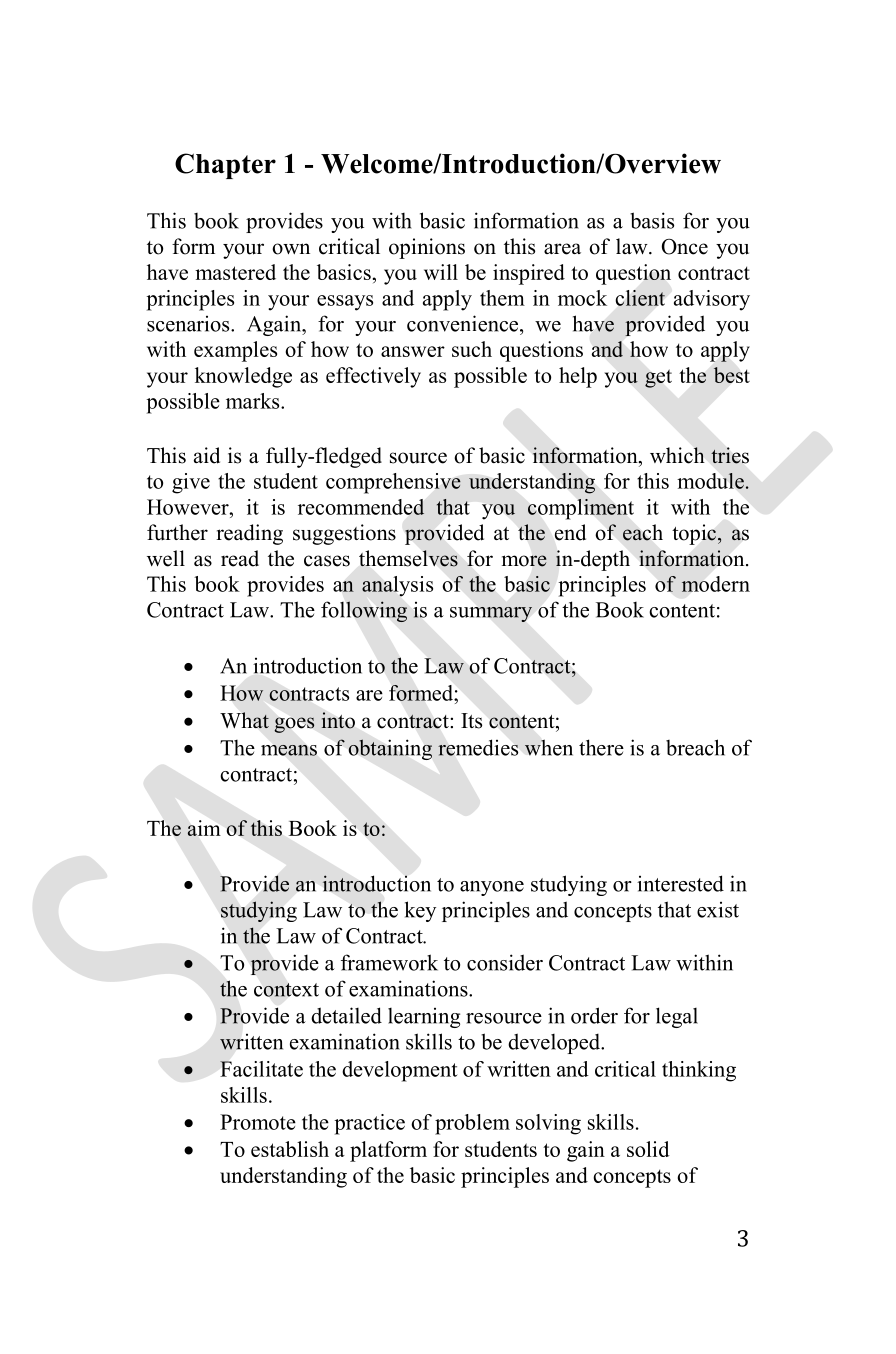 The width and height of the screenshot is (896, 1354). I want to click on remedies, so click(478, 747).
